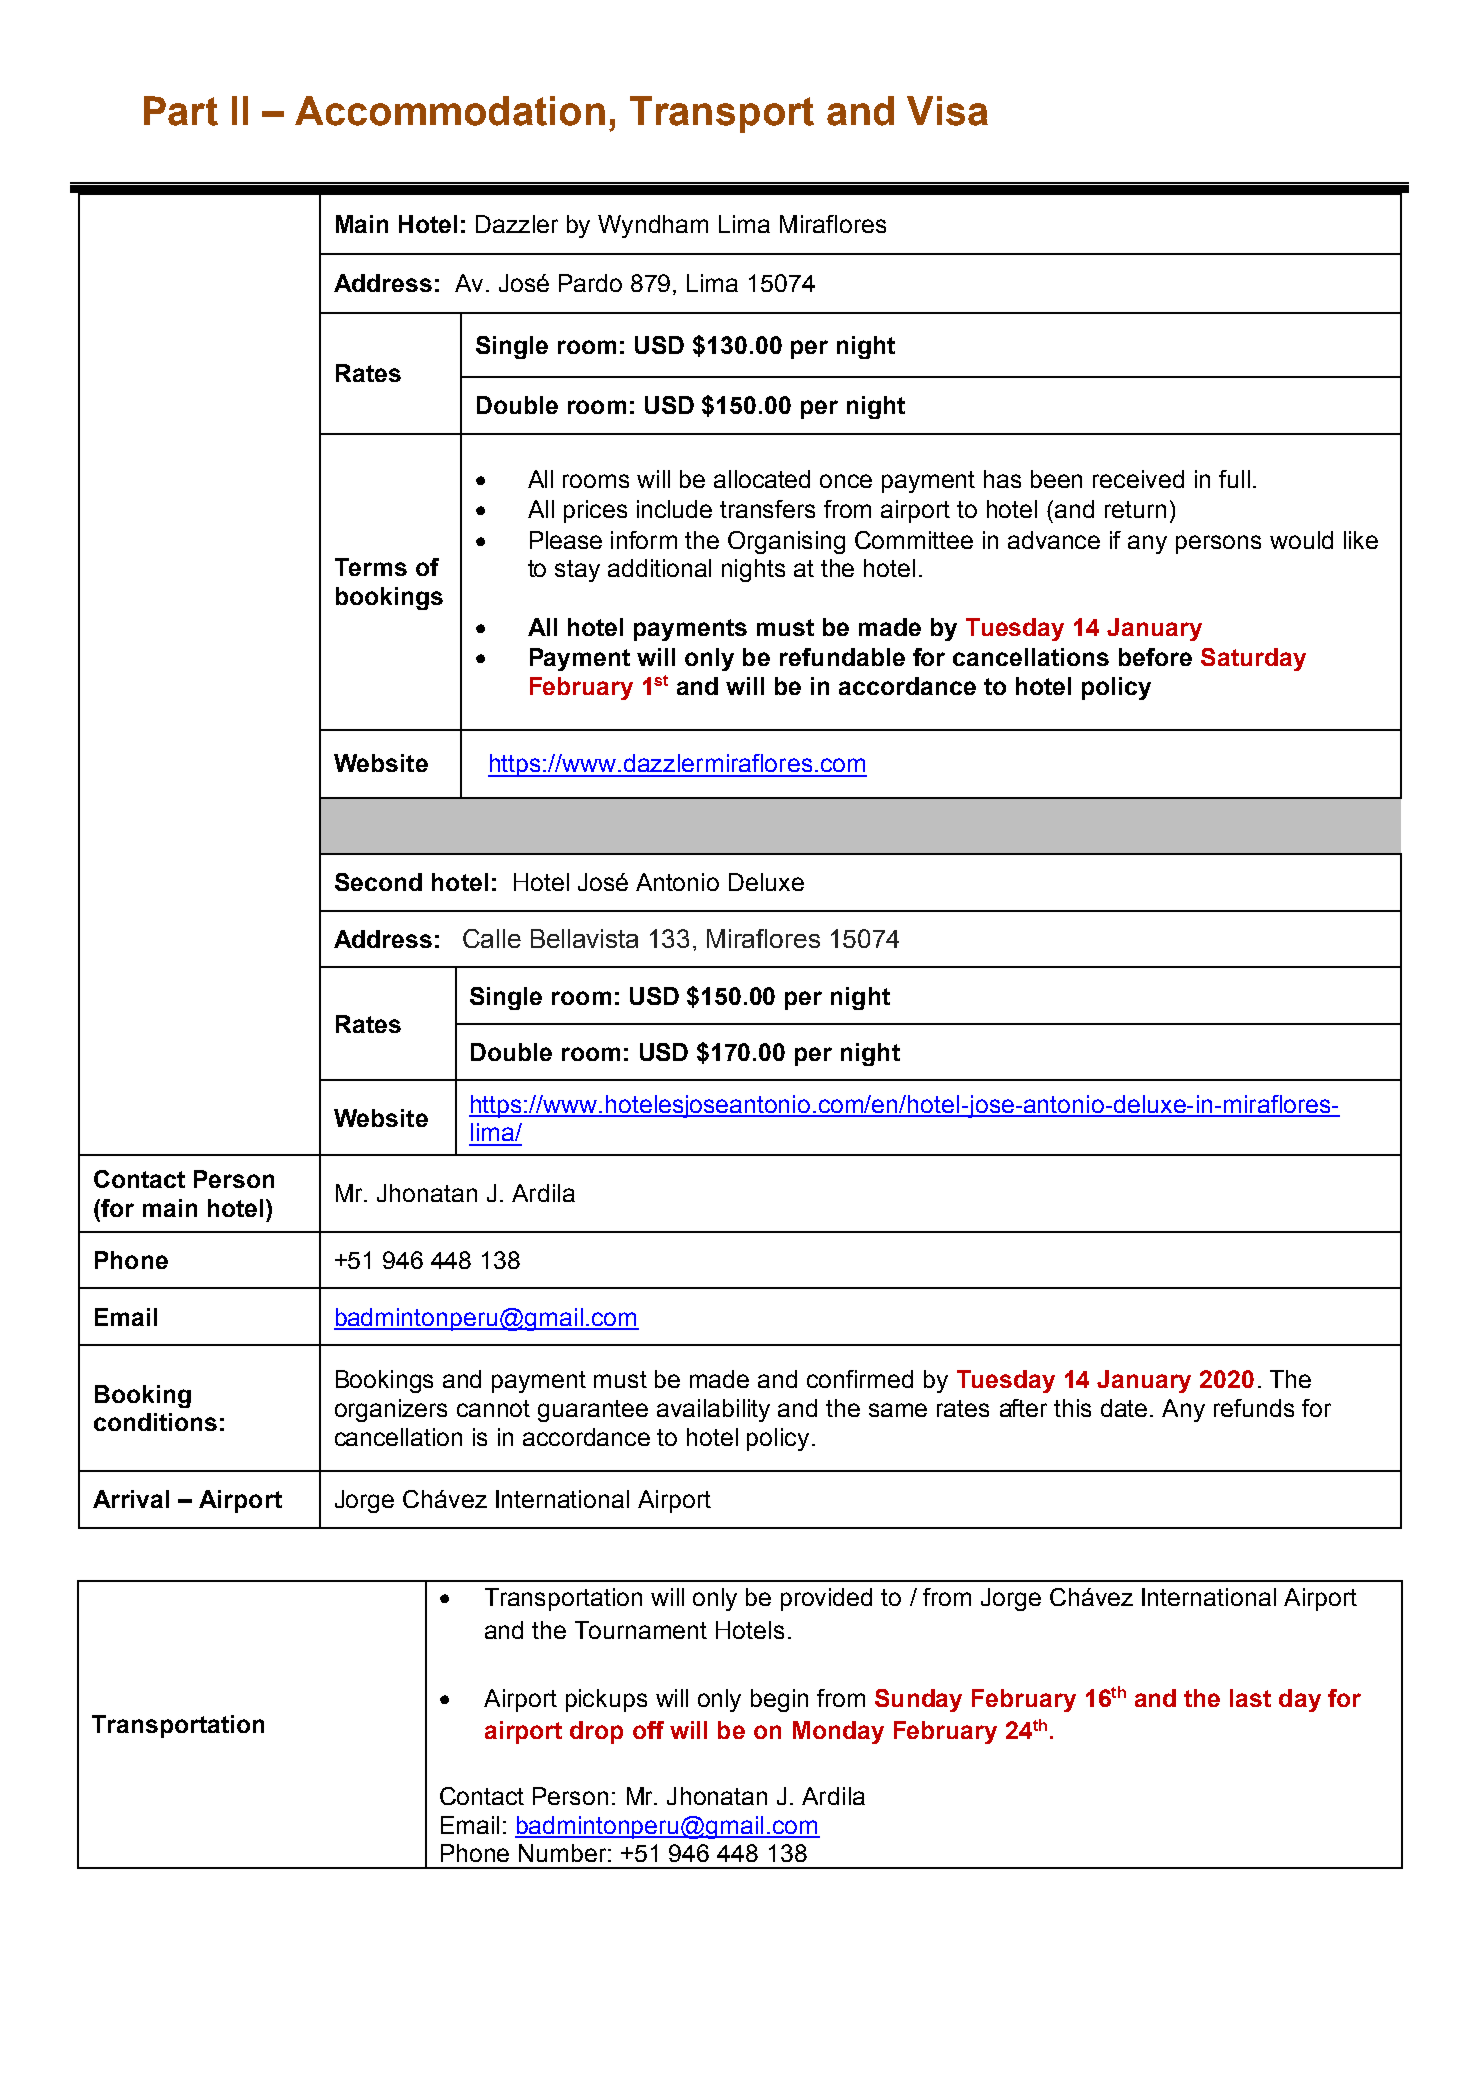 This screenshot has height=2093, width=1480. Describe the element at coordinates (181, 111) in the screenshot. I see `Part` at that location.
